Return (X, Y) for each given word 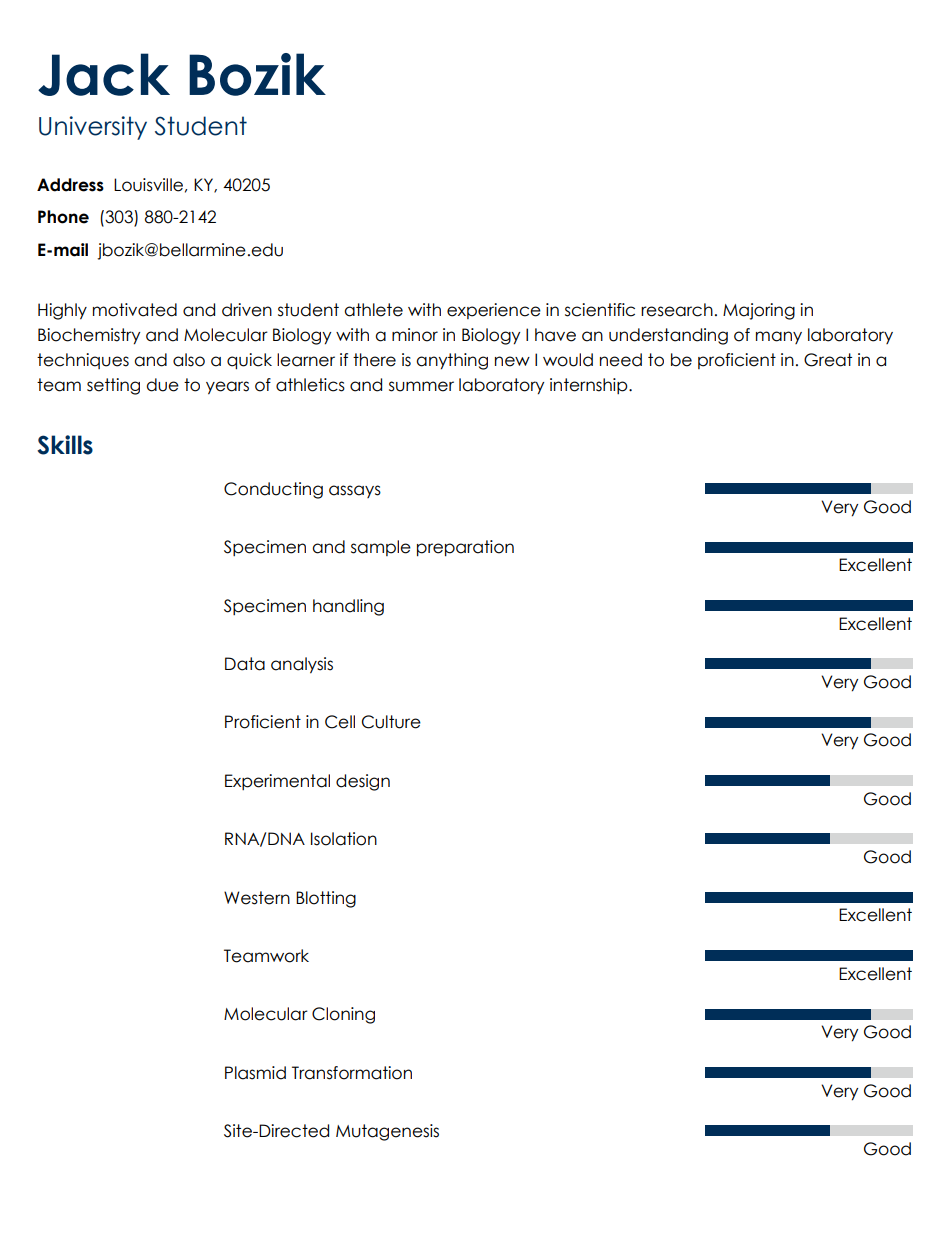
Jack (104, 74)
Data (245, 664)
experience (494, 311)
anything (452, 361)
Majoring (759, 311)
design (363, 782)
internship (590, 386)
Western (257, 898)
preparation (465, 548)
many (779, 337)
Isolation (344, 839)
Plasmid (255, 1073)
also (189, 360)
